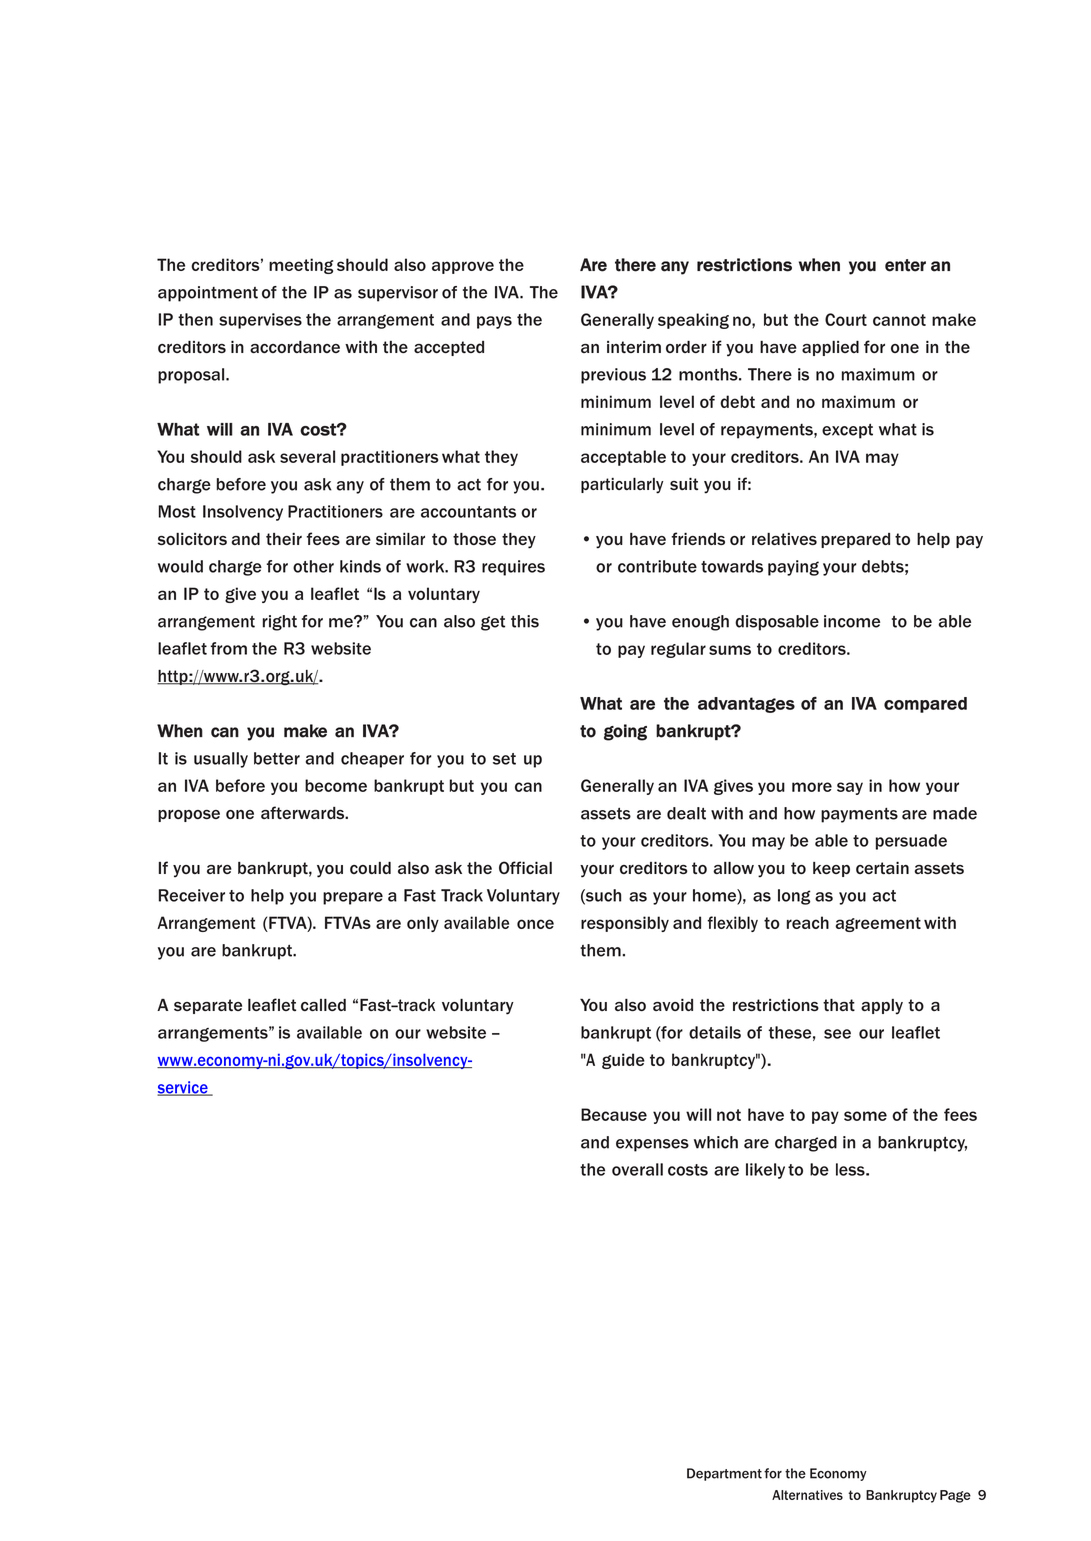  I want to click on Department, so click(724, 1474).
